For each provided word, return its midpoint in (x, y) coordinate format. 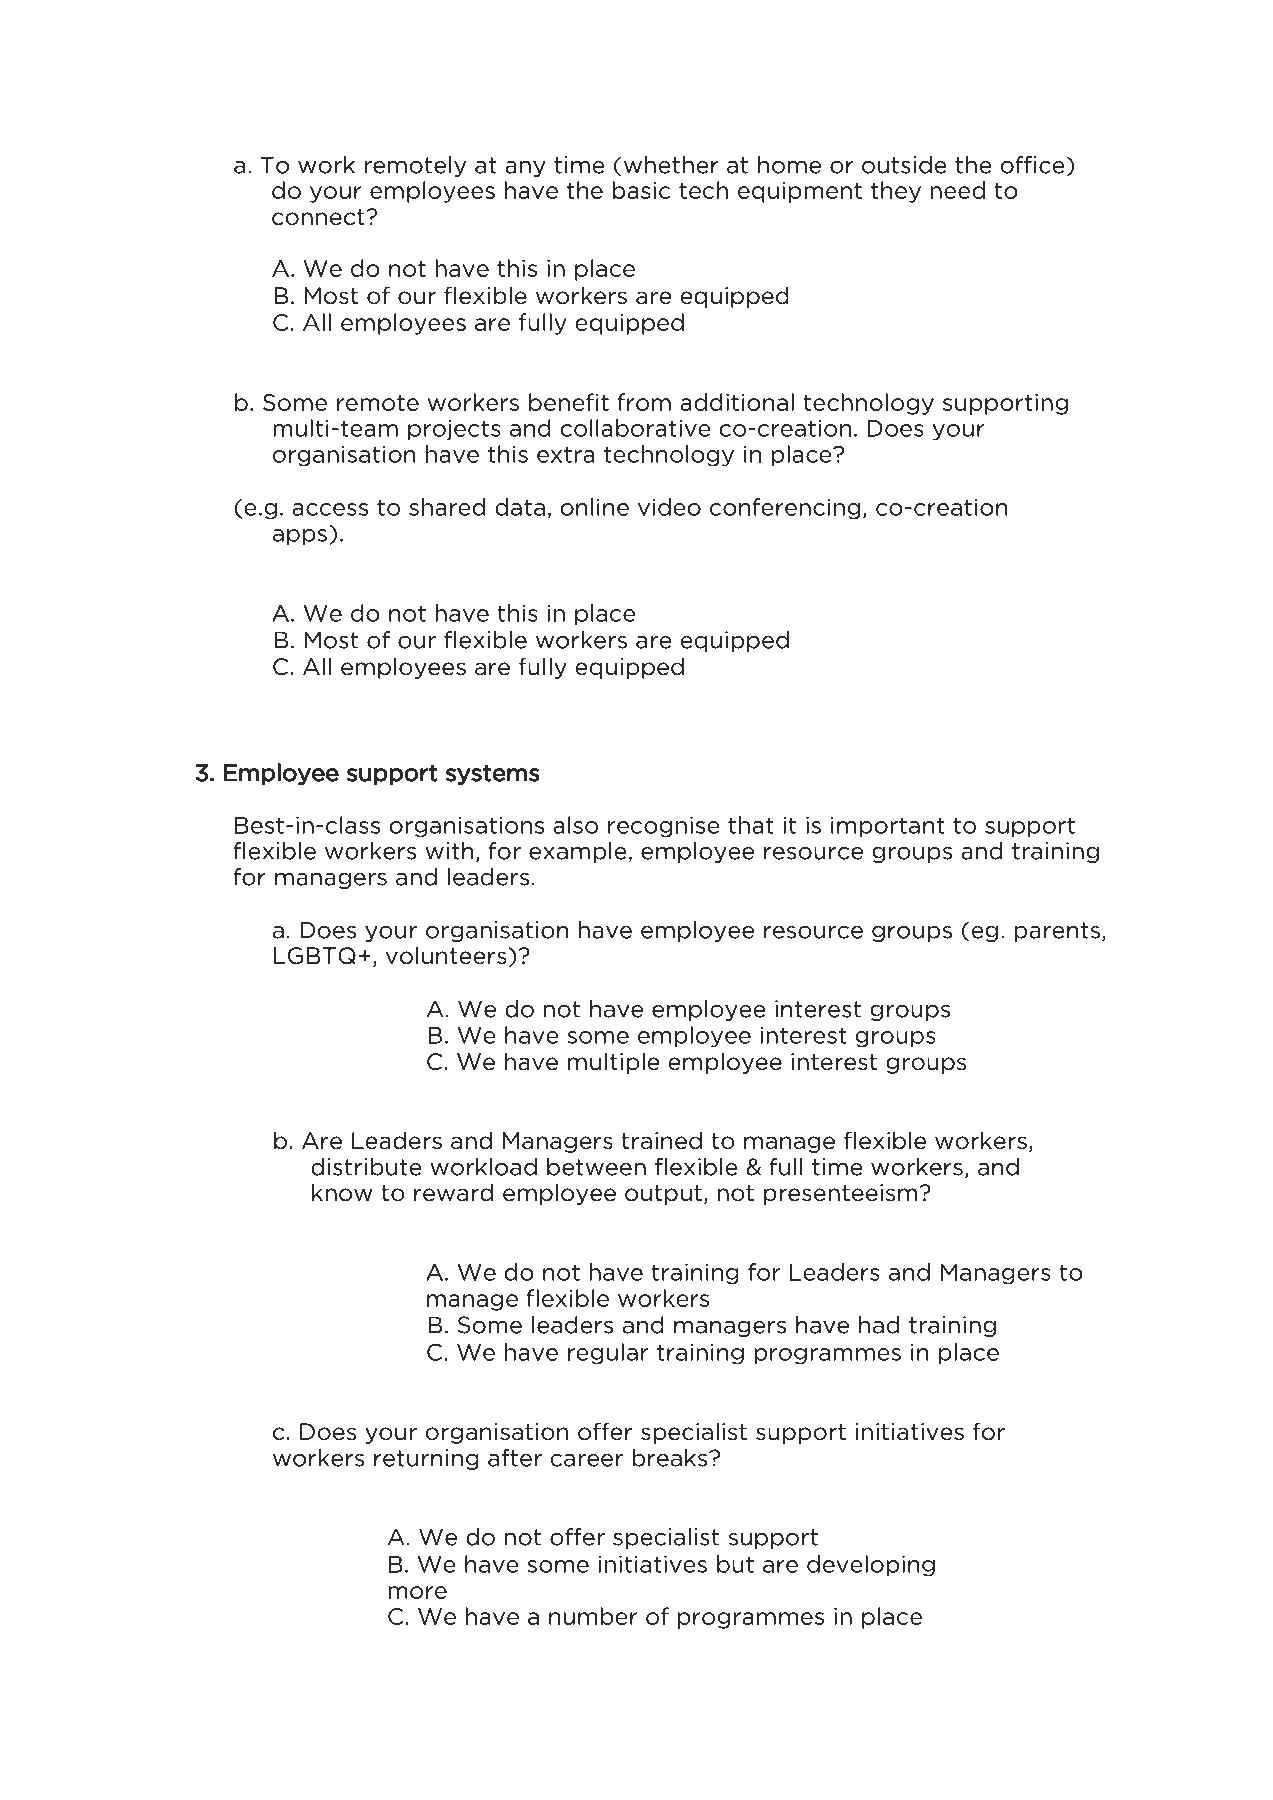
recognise (664, 827)
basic (641, 190)
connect (319, 217)
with (449, 851)
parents (1057, 932)
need (957, 190)
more (417, 1592)
